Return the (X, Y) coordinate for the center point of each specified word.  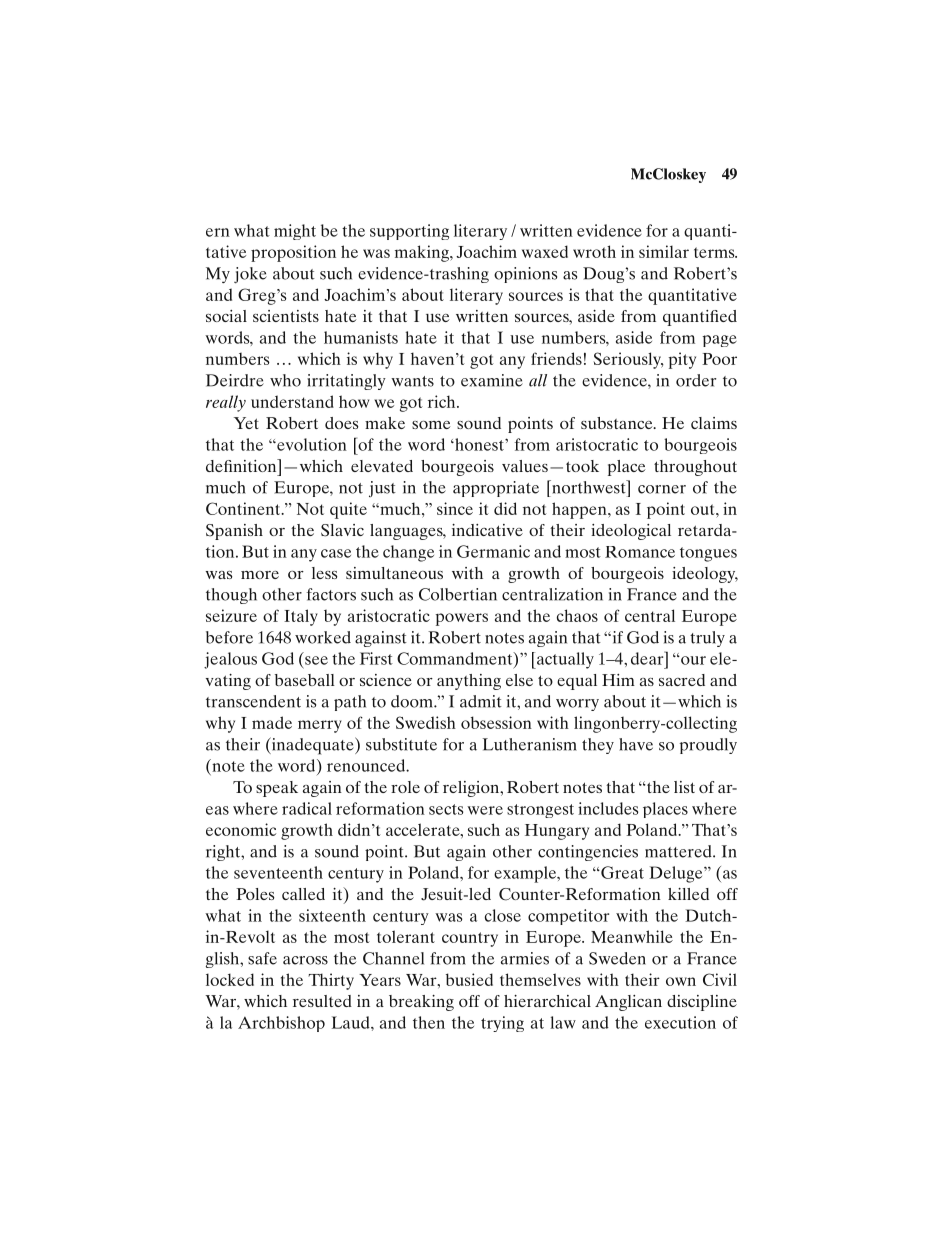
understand (292, 401)
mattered (679, 851)
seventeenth (278, 872)
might (295, 232)
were (485, 810)
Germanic (493, 551)
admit (481, 701)
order (696, 380)
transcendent (253, 701)
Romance (640, 552)
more (260, 575)
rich (443, 401)
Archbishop (281, 1024)
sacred (682, 680)
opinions (525, 275)
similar (664, 251)
